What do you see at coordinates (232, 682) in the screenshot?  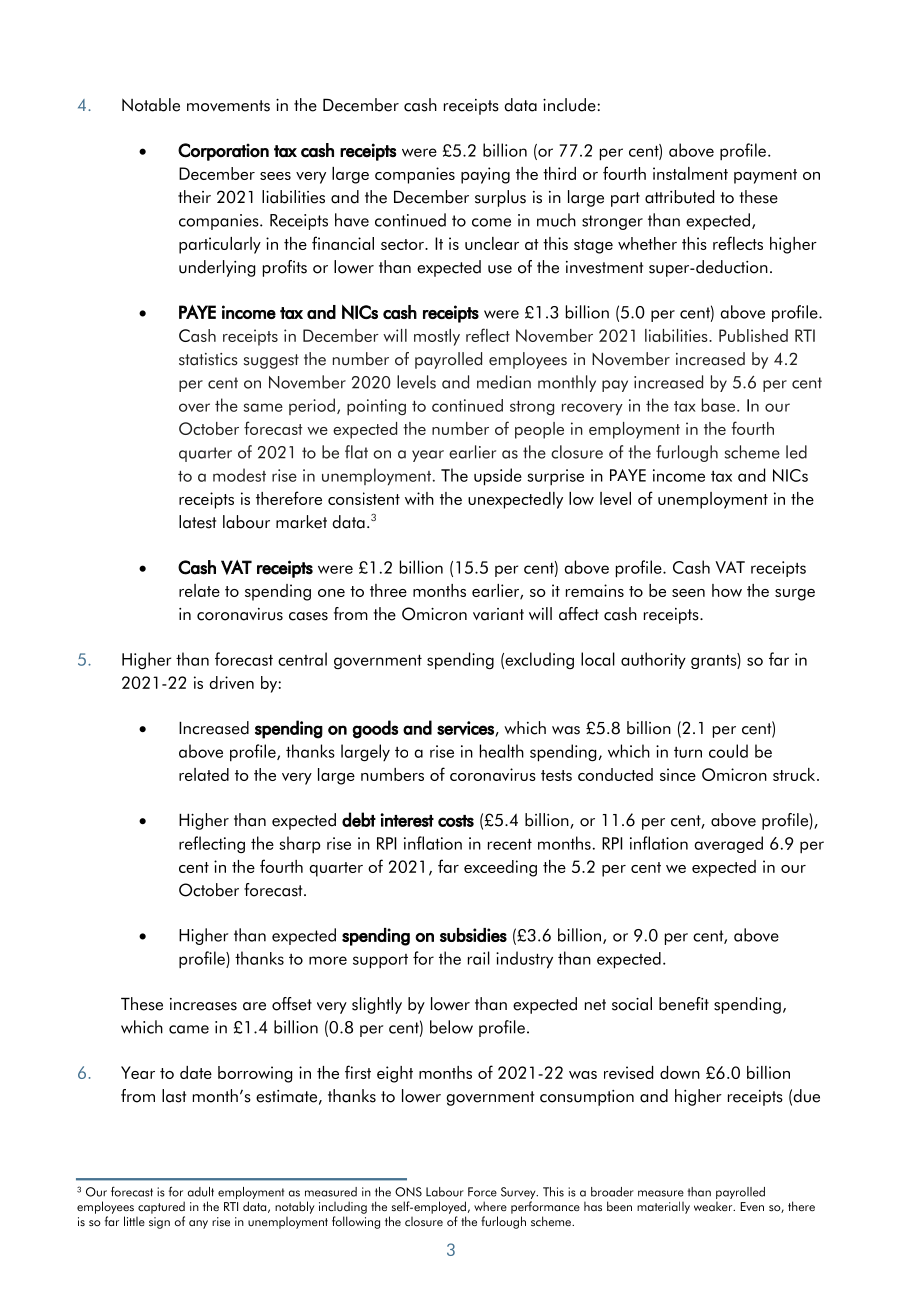 I see `driven` at bounding box center [232, 682].
